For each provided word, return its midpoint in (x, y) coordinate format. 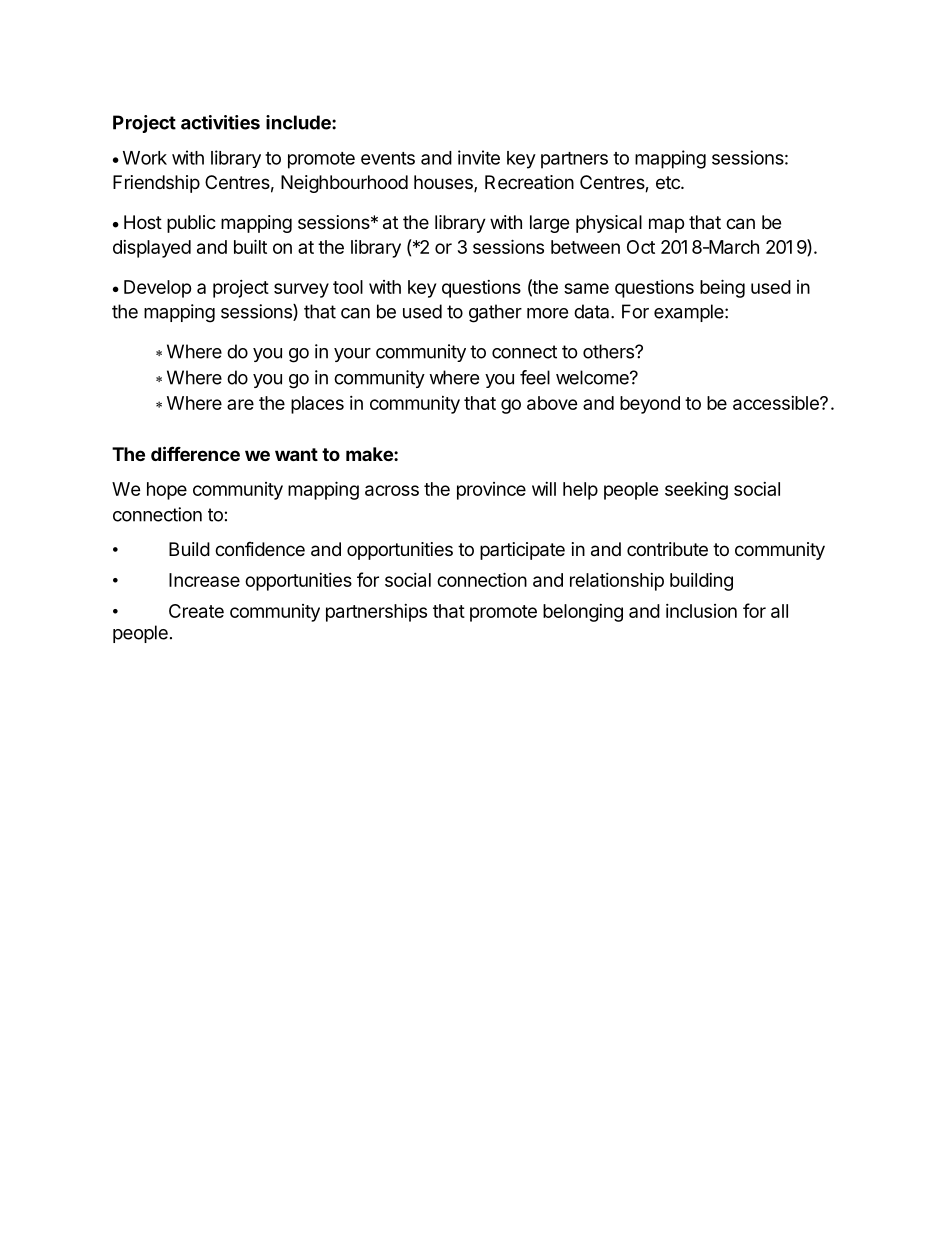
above (552, 403)
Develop (158, 289)
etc (669, 182)
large (549, 224)
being (722, 288)
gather (495, 313)
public (191, 224)
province (491, 491)
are (240, 404)
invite (479, 157)
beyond (650, 405)
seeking (696, 490)
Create (196, 611)
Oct (641, 247)
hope (167, 491)
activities (220, 122)
